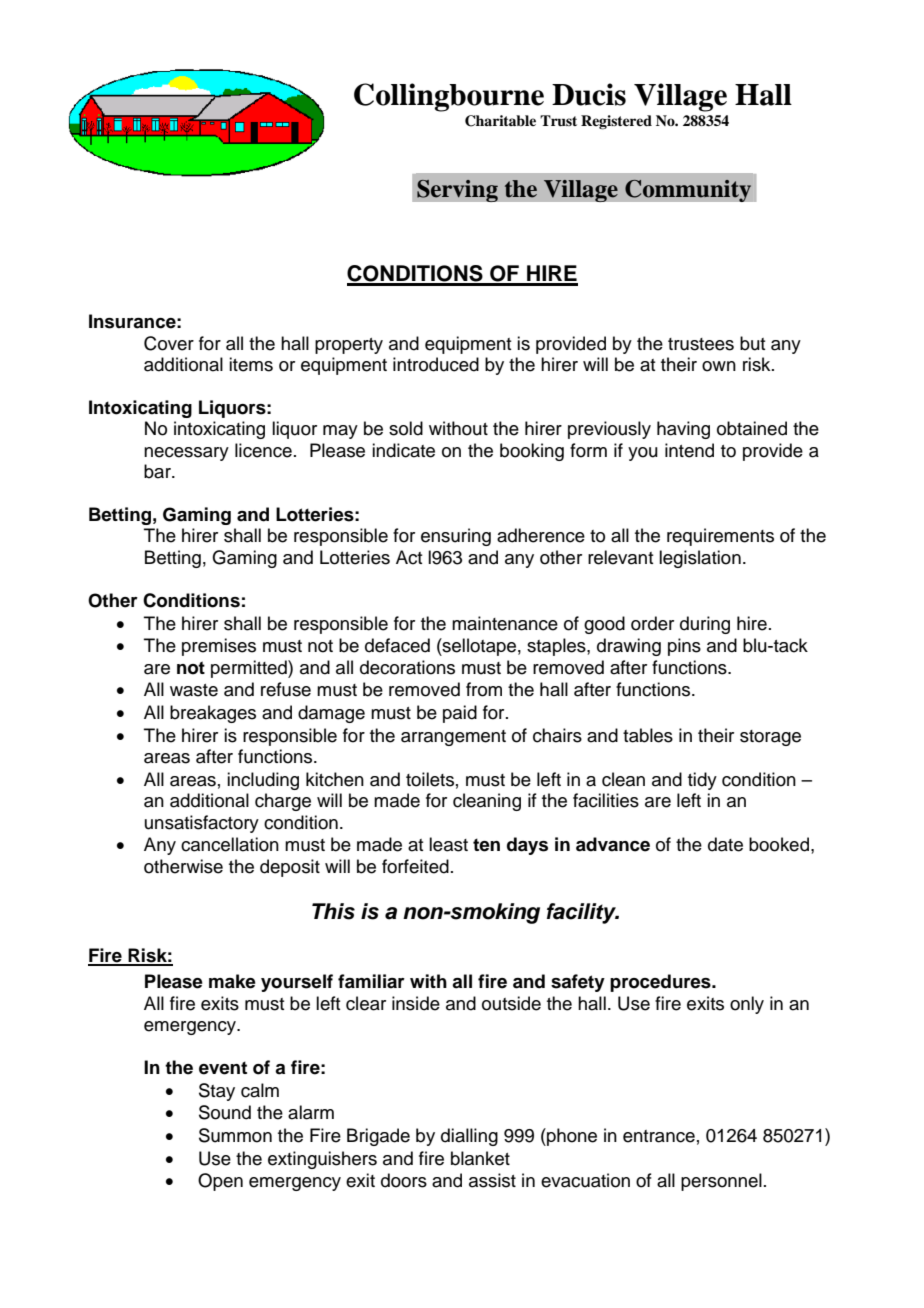 Image resolution: width=924 pixels, height=1308 pixels. I want to click on Community, so click(688, 190).
